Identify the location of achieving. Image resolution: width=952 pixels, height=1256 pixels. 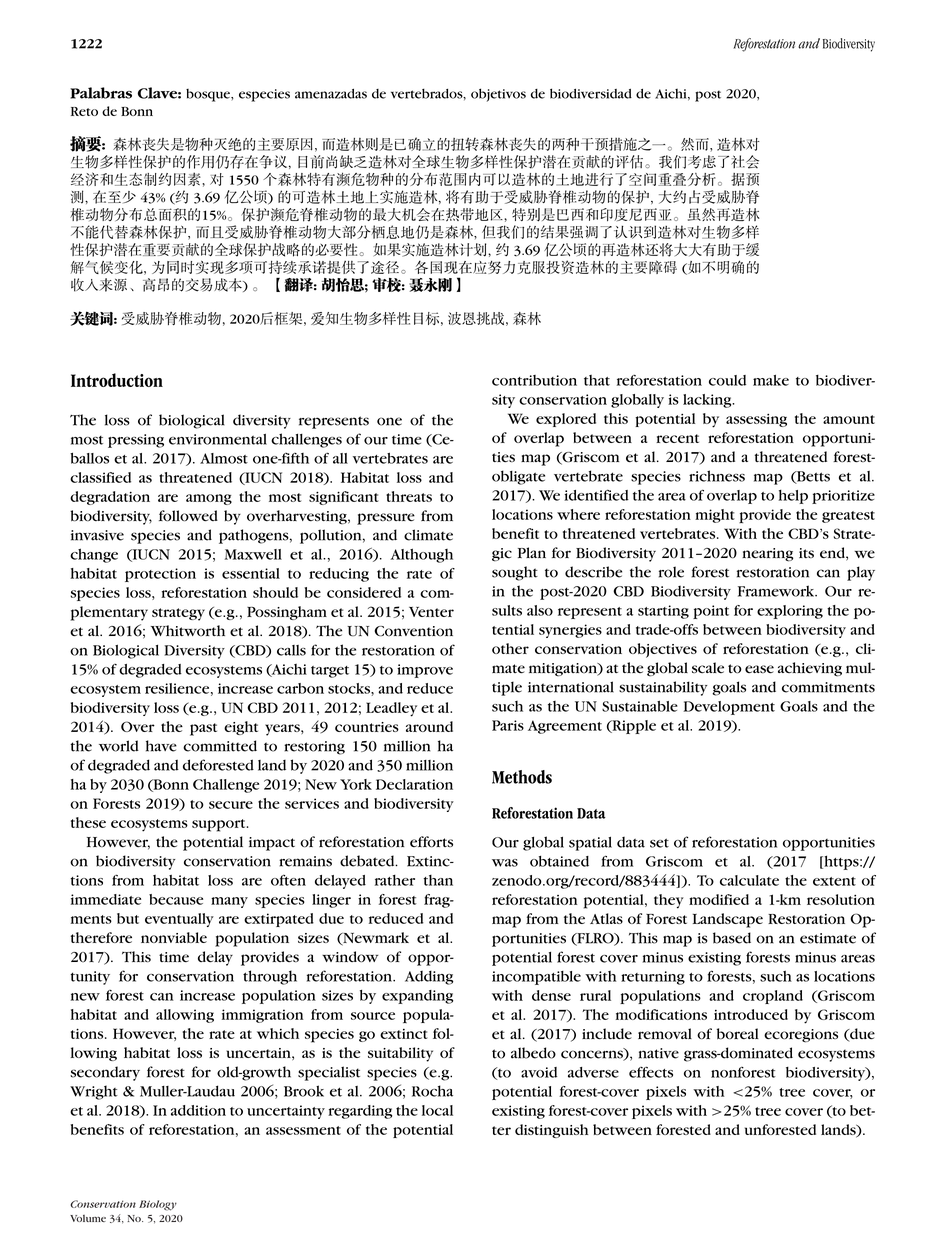
(810, 669).
